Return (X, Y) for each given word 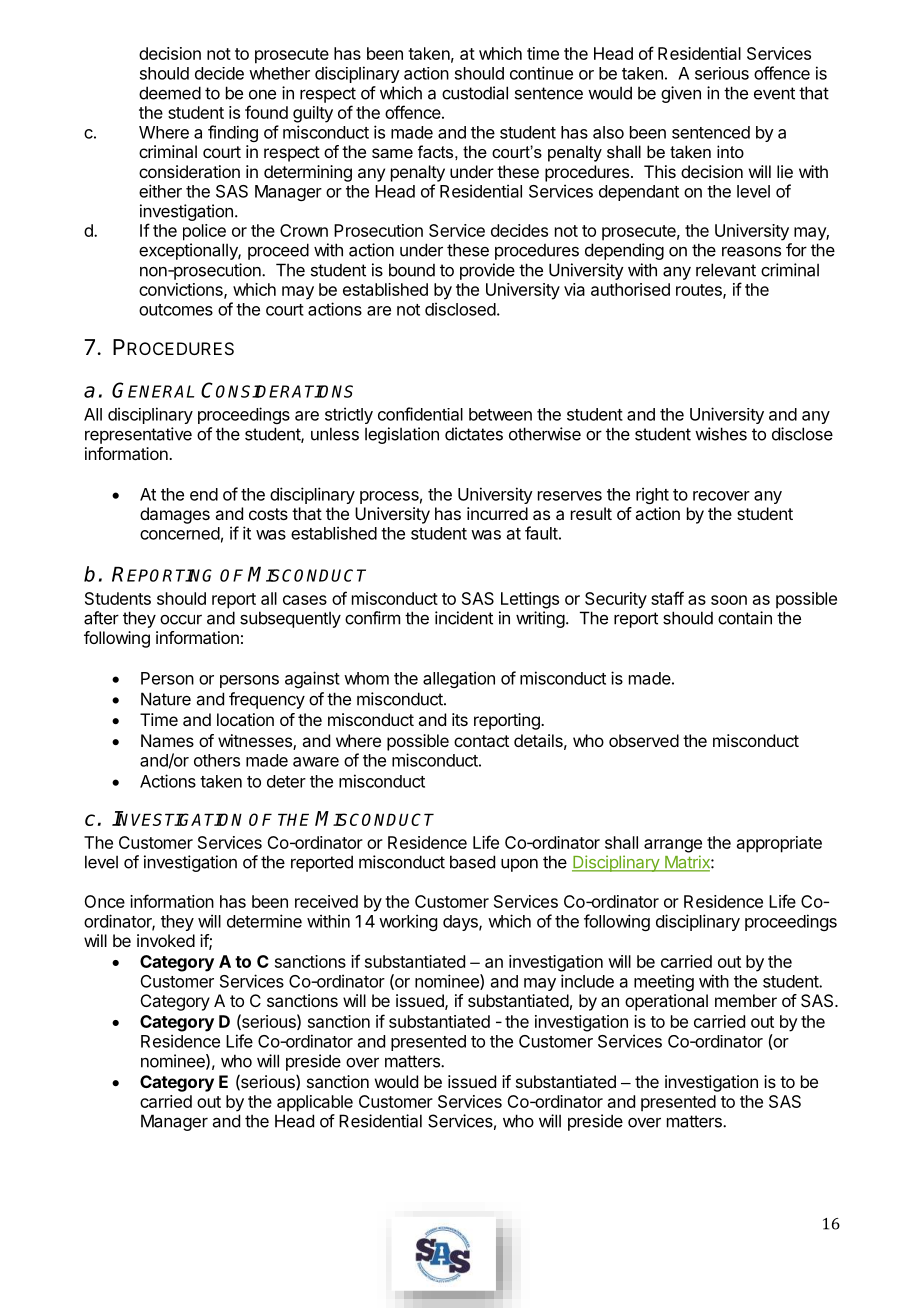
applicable (315, 1103)
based (472, 862)
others (217, 760)
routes (700, 291)
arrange (673, 846)
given (681, 94)
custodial (475, 93)
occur (181, 619)
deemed (170, 93)
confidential (420, 414)
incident (464, 618)
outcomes (176, 310)
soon (729, 600)
